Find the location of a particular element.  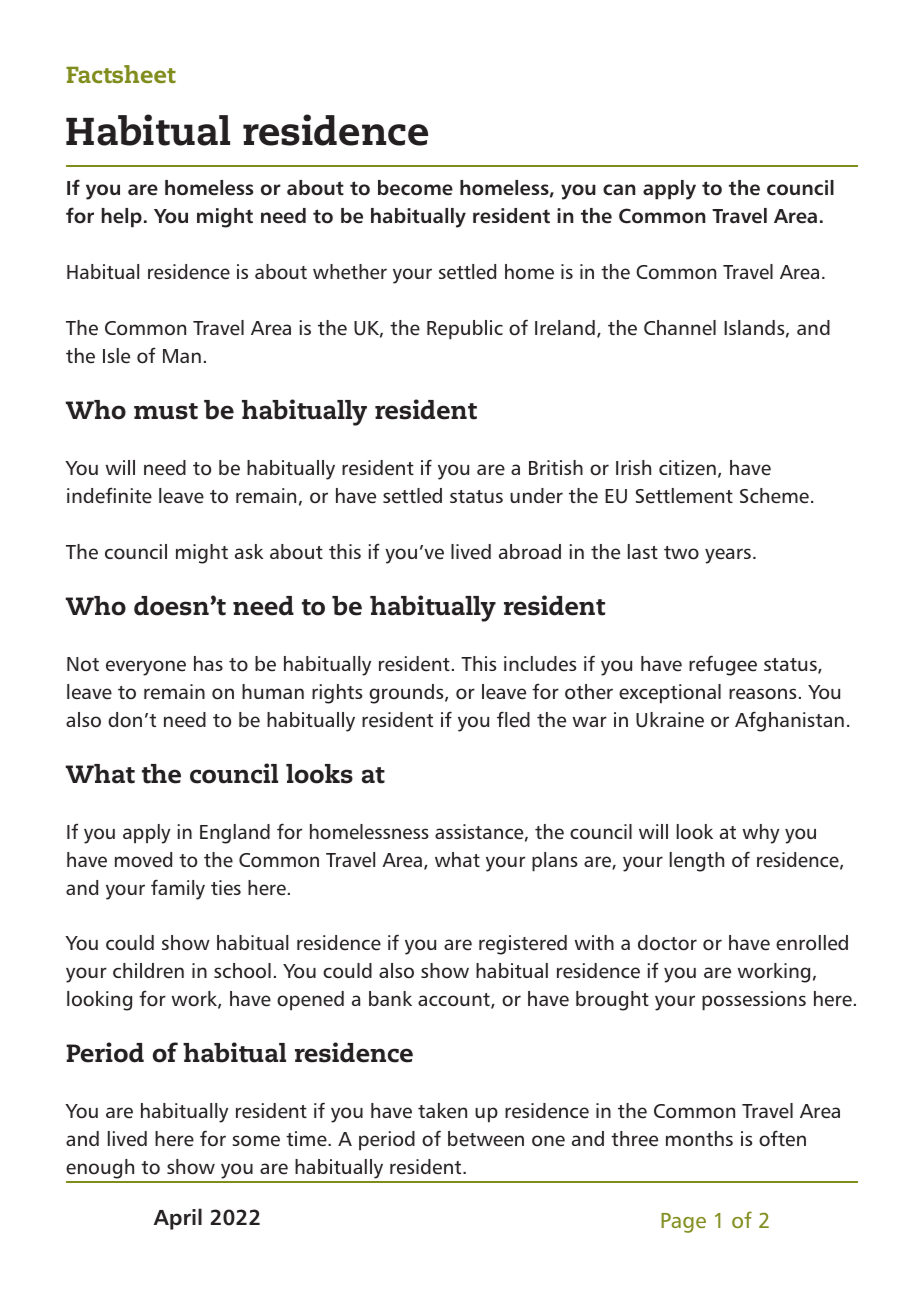

between is located at coordinates (486, 1139).
